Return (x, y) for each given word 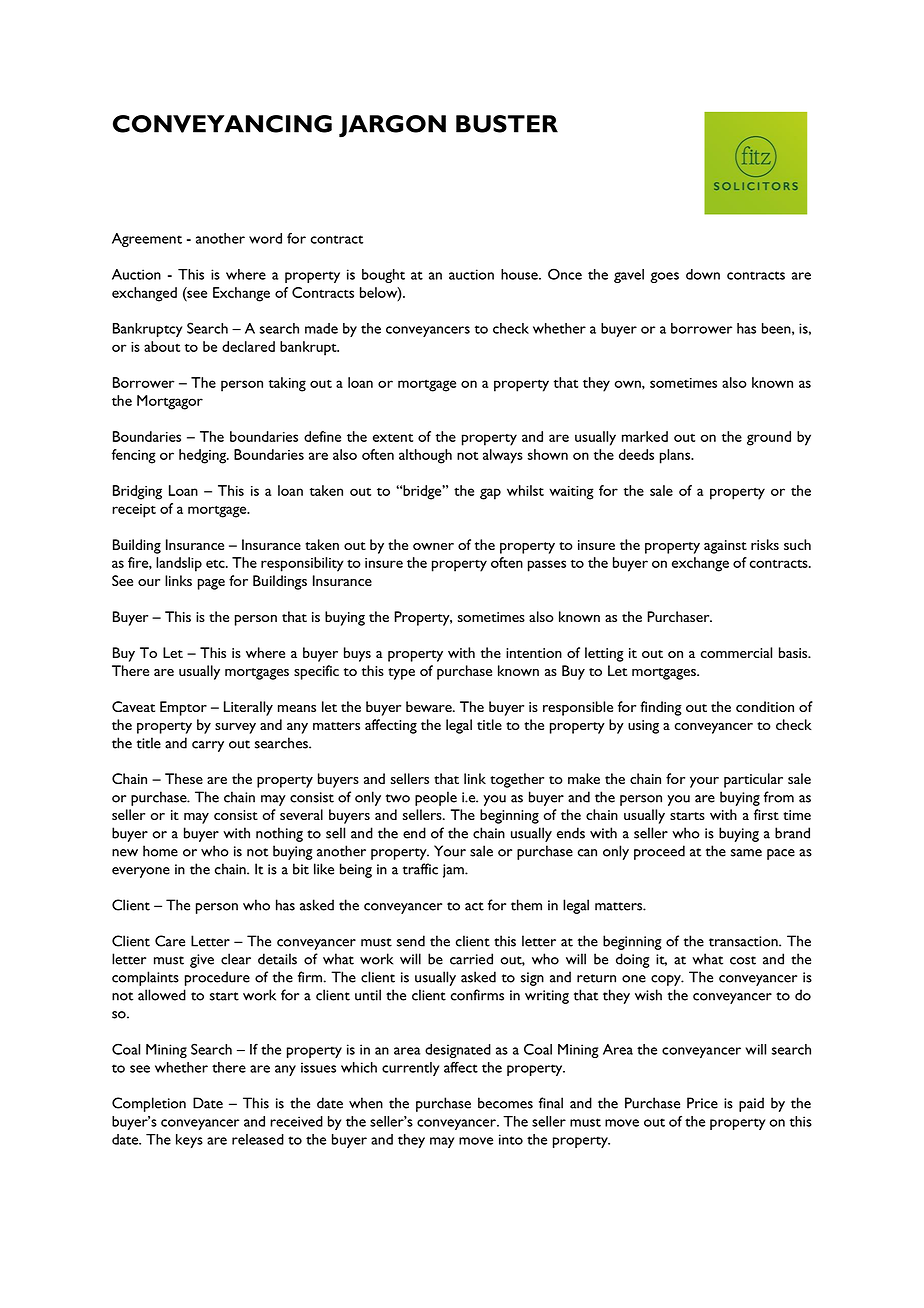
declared (248, 346)
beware (430, 706)
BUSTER (507, 124)
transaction (744, 941)
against (725, 547)
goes (664, 277)
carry (208, 746)
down (703, 274)
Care (170, 941)
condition (765, 706)
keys (189, 1141)
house (520, 274)
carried (471, 959)
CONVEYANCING (222, 124)
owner (433, 546)
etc (216, 564)
